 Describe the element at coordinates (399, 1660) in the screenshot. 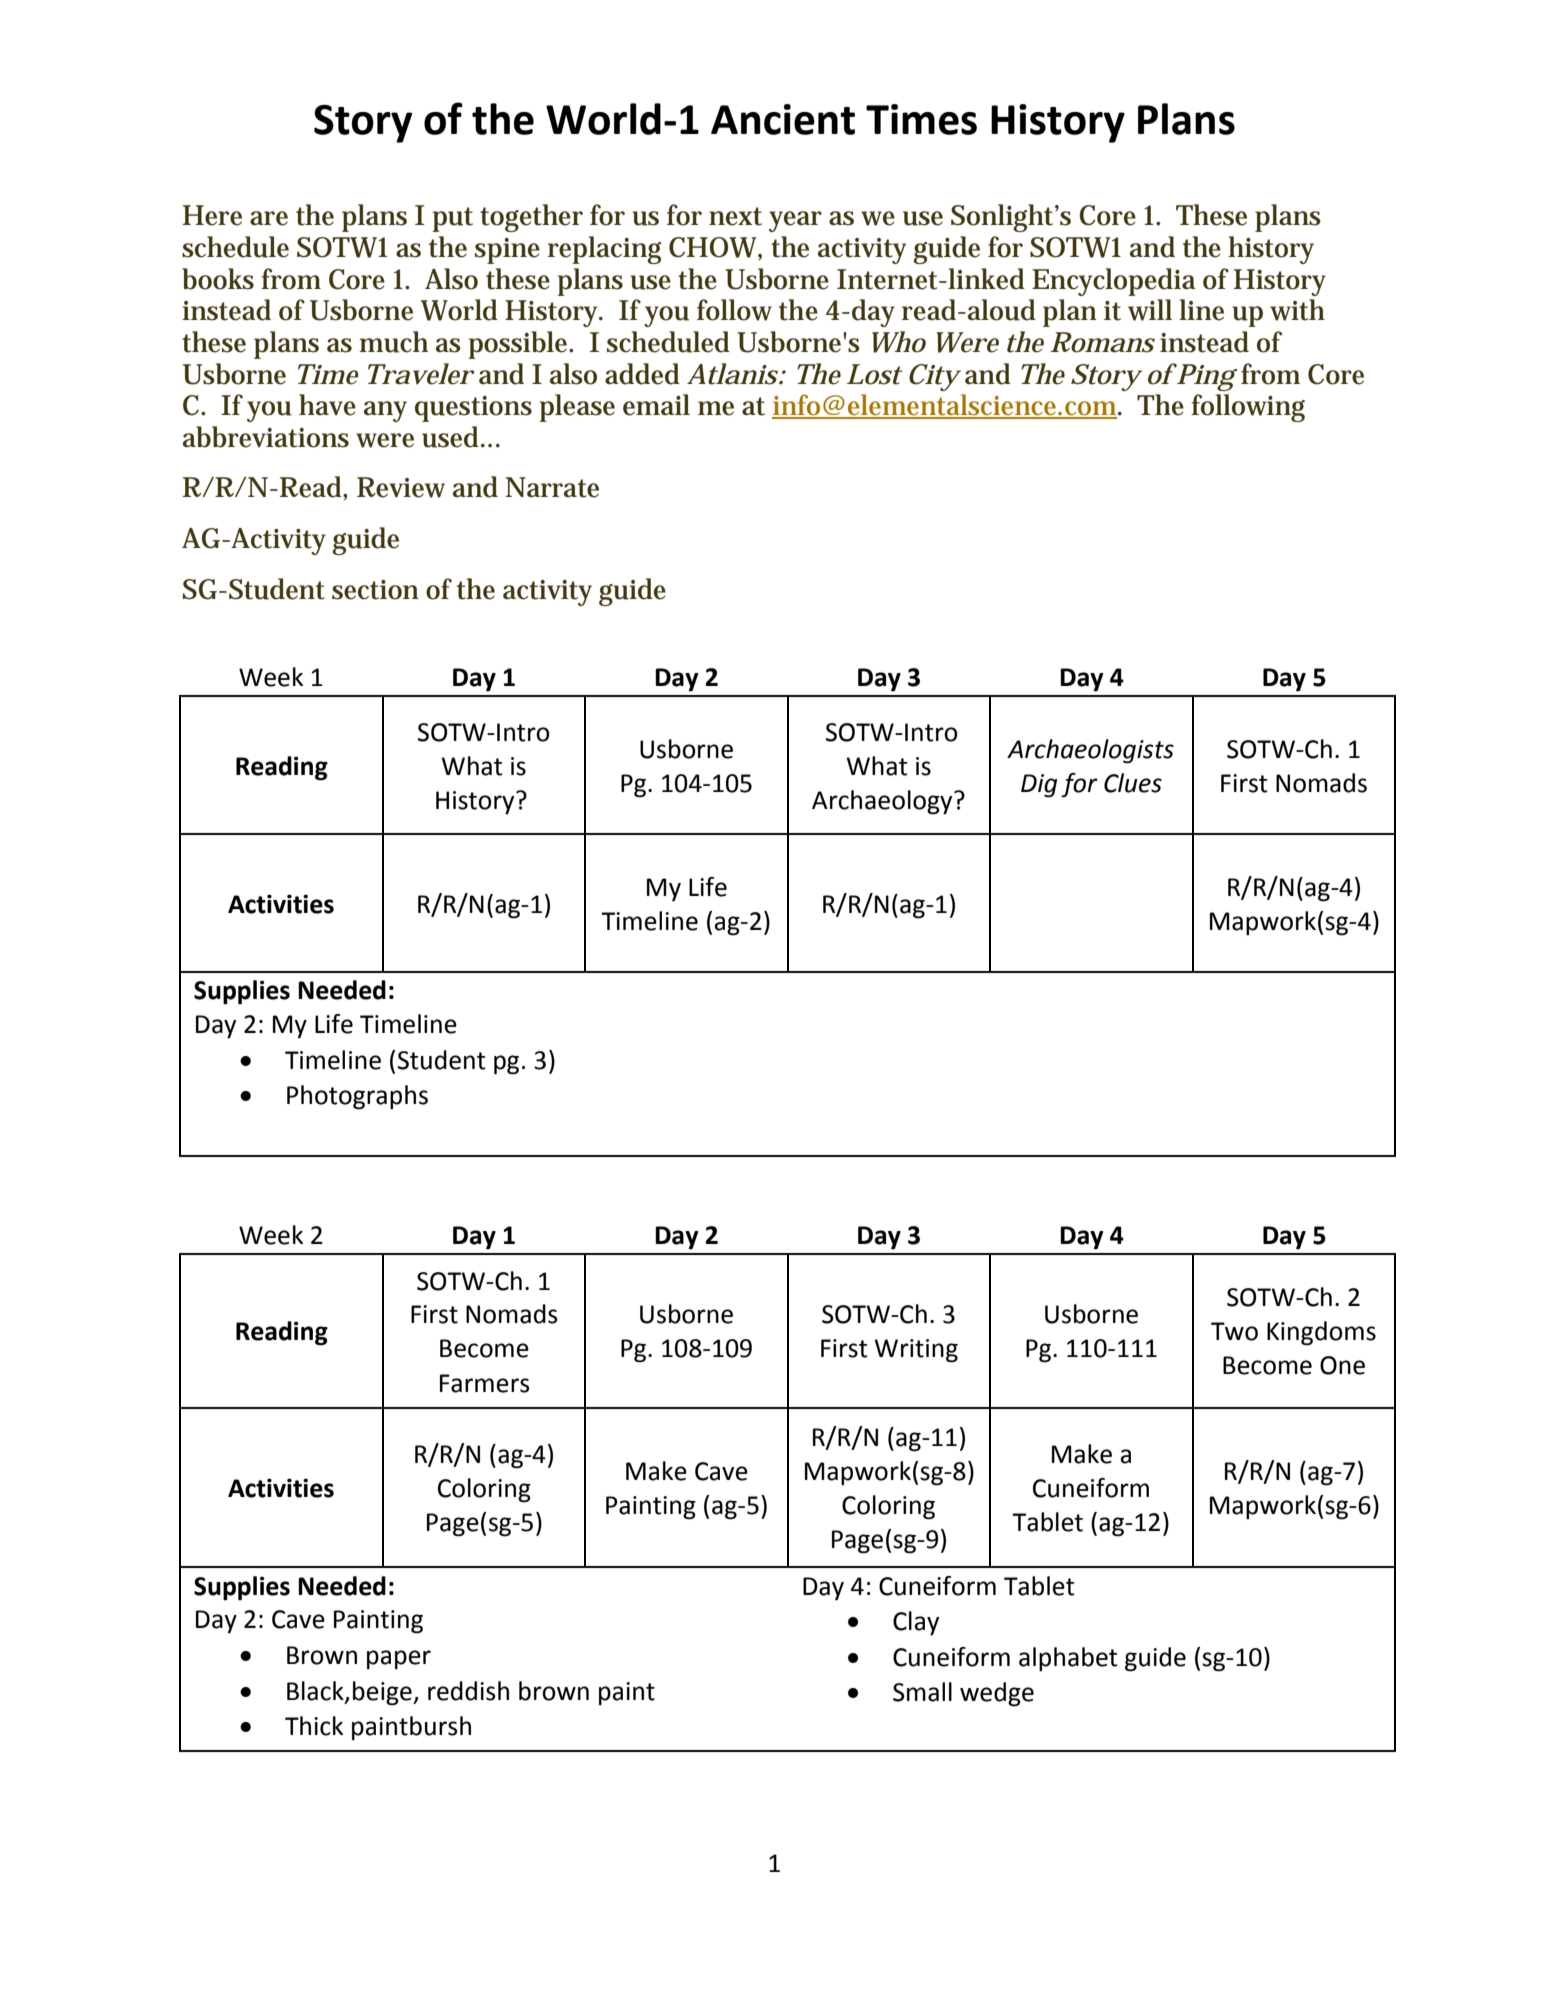

I see `paper` at that location.
